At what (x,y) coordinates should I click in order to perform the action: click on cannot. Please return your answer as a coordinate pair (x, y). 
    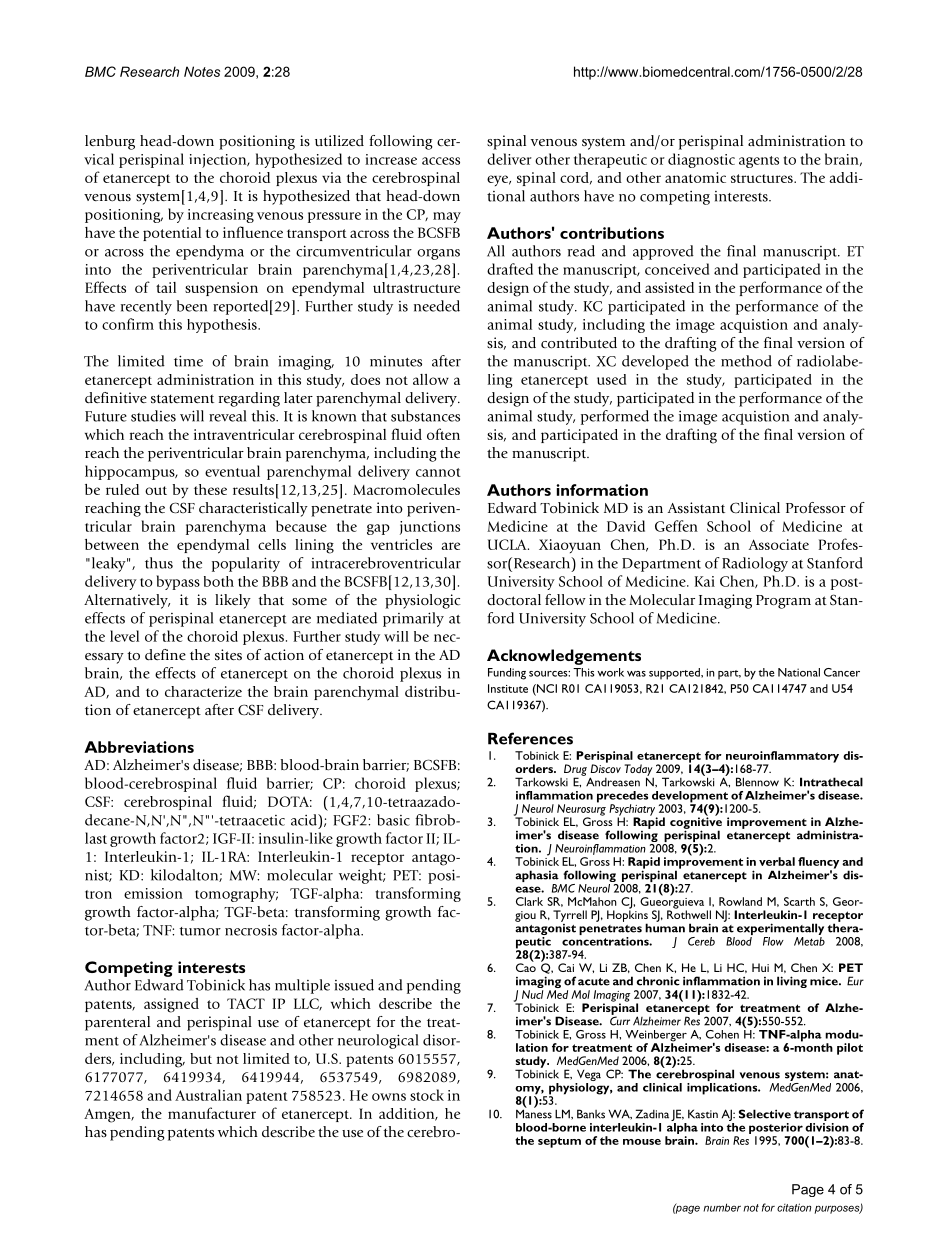
    Looking at the image, I should click on (438, 472).
